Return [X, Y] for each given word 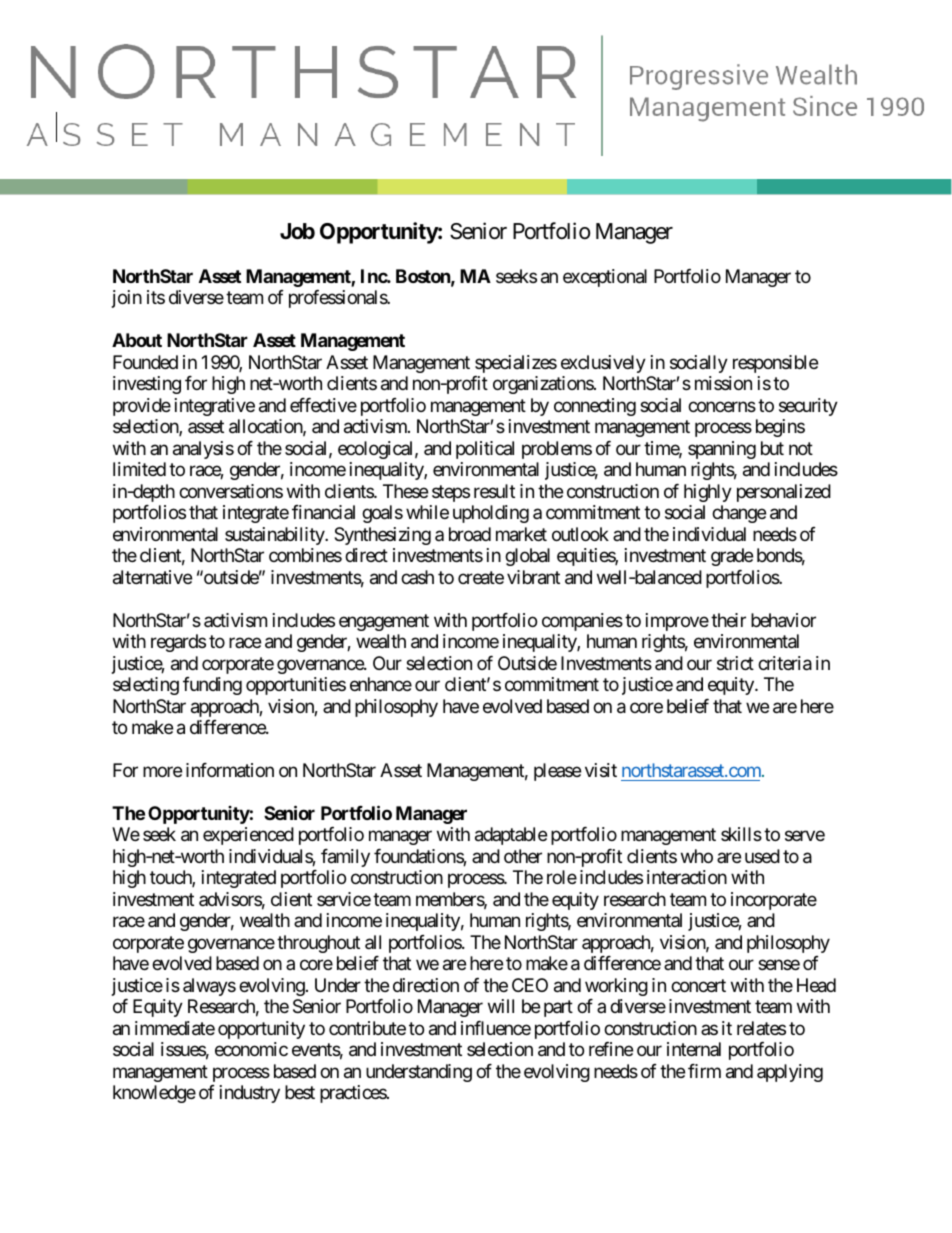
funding [212, 686]
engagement [384, 622]
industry [250, 1094]
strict [735, 663]
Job [297, 231]
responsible [775, 364]
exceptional [605, 278]
